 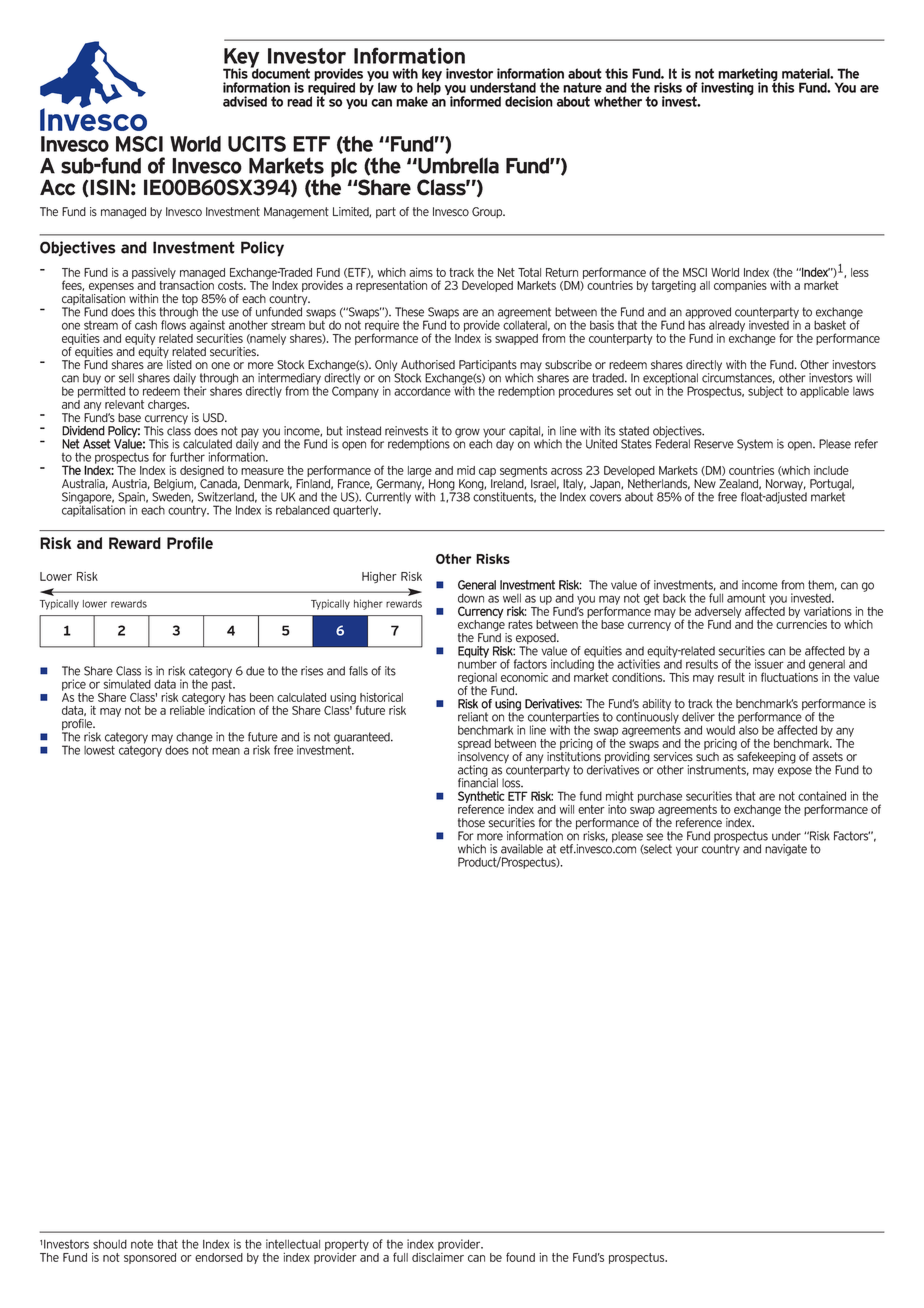 I want to click on their, so click(x=195, y=390).
